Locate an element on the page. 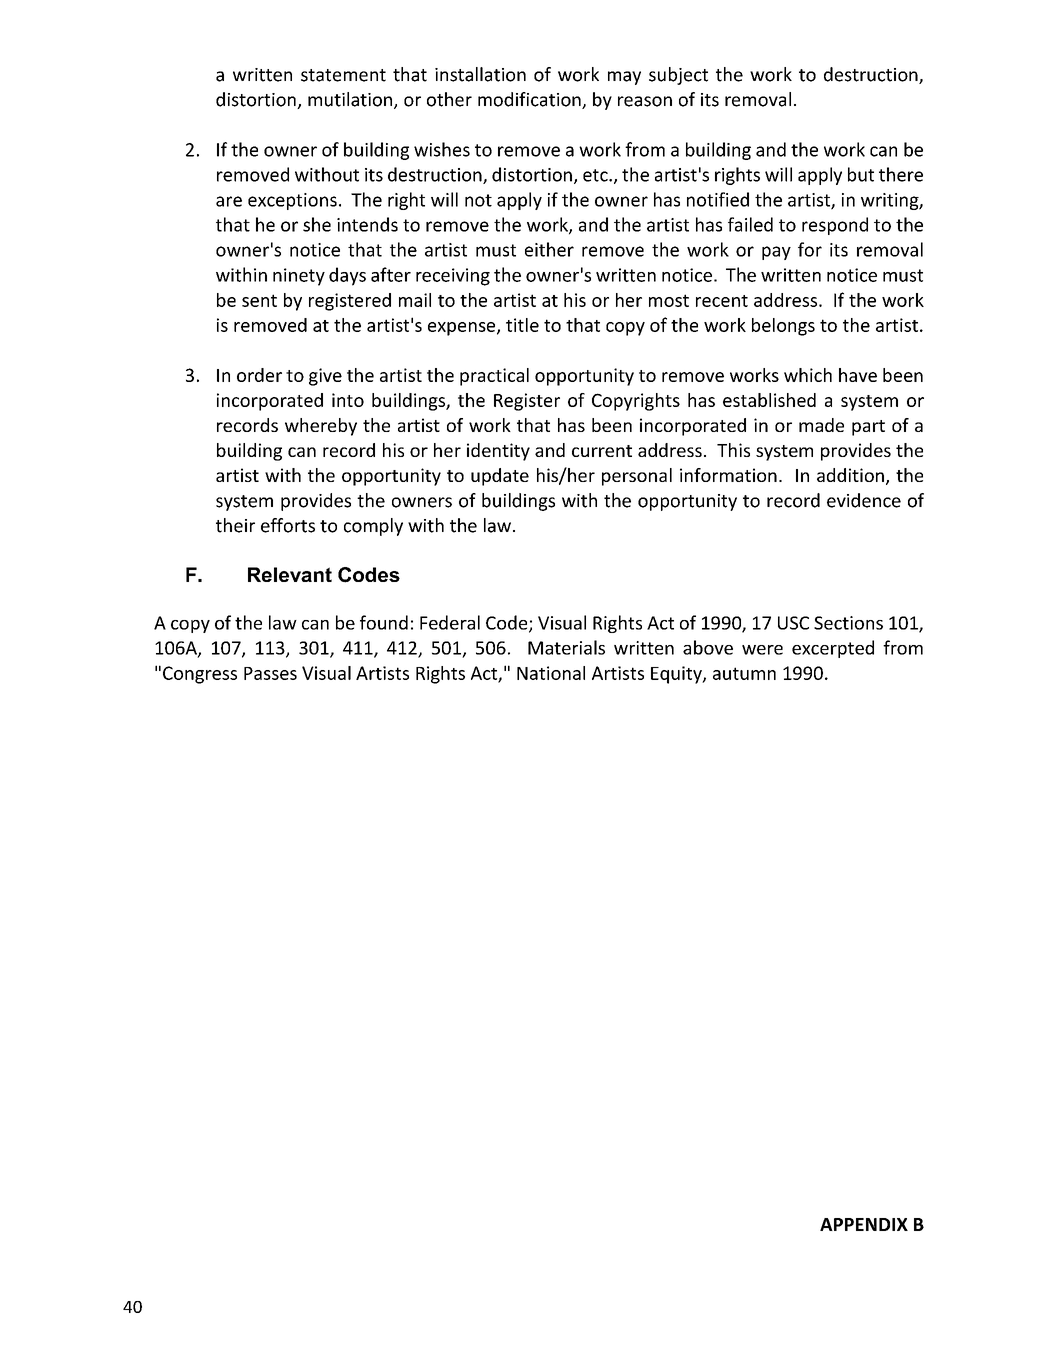 Image resolution: width=1047 pixels, height=1355 pixels. Equity is located at coordinates (677, 675).
